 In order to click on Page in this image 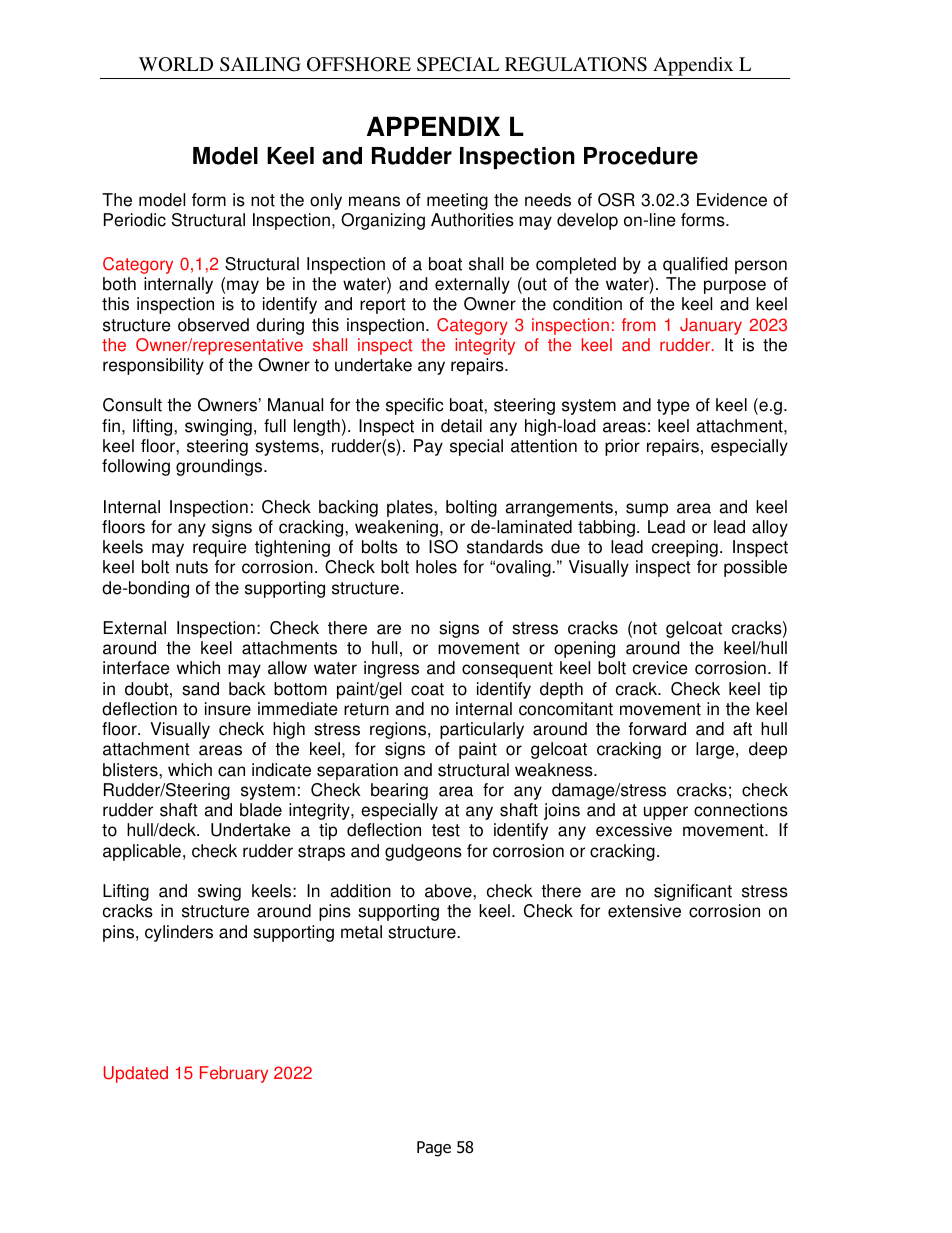, I will do `click(434, 1149)`.
